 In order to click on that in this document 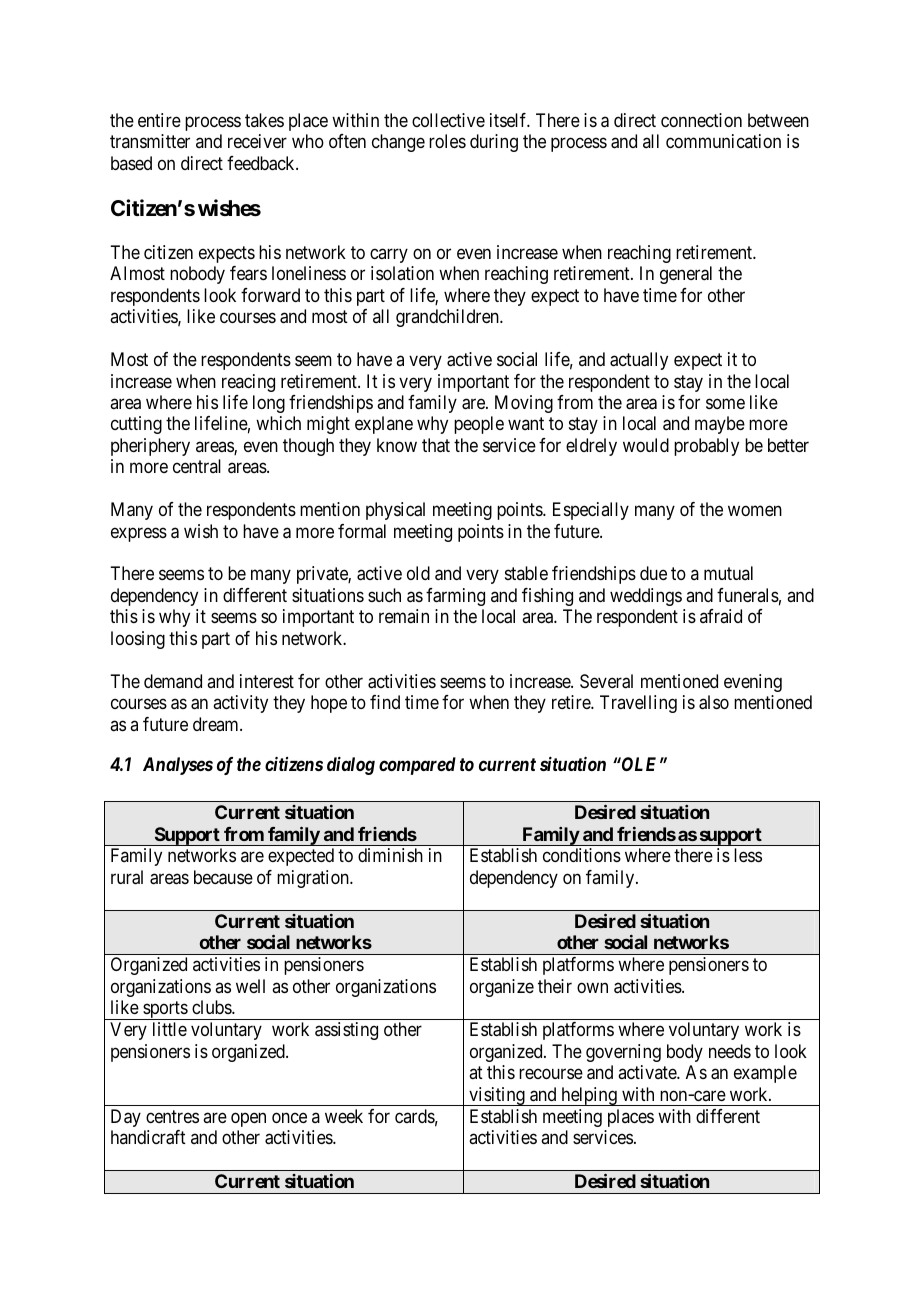, I will do `click(436, 445)`.
